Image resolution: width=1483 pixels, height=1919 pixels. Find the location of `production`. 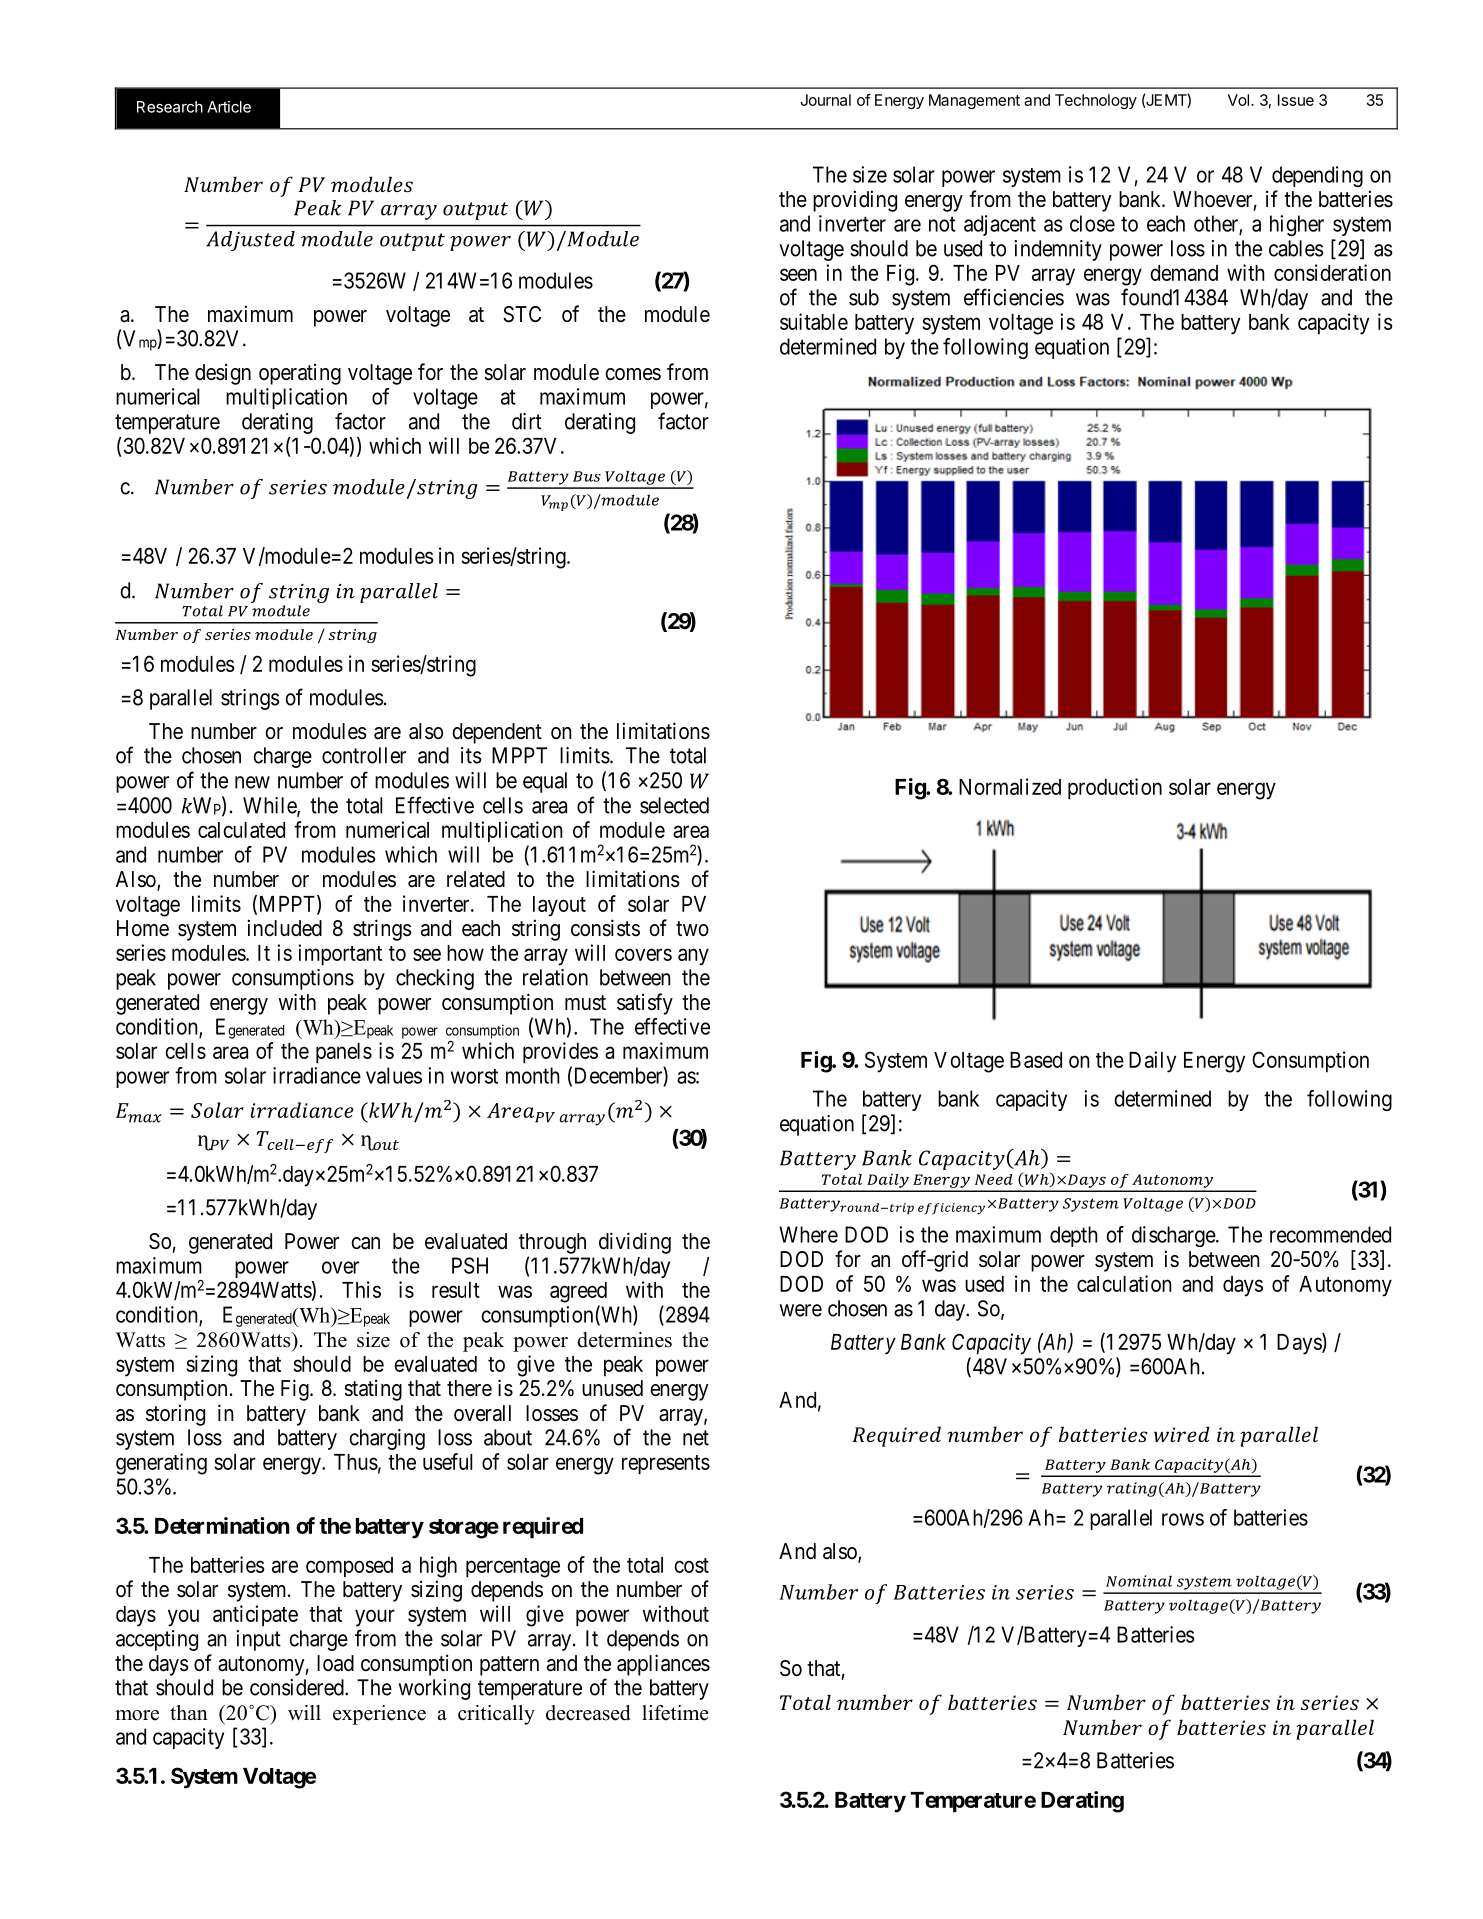

production is located at coordinates (1115, 789).
